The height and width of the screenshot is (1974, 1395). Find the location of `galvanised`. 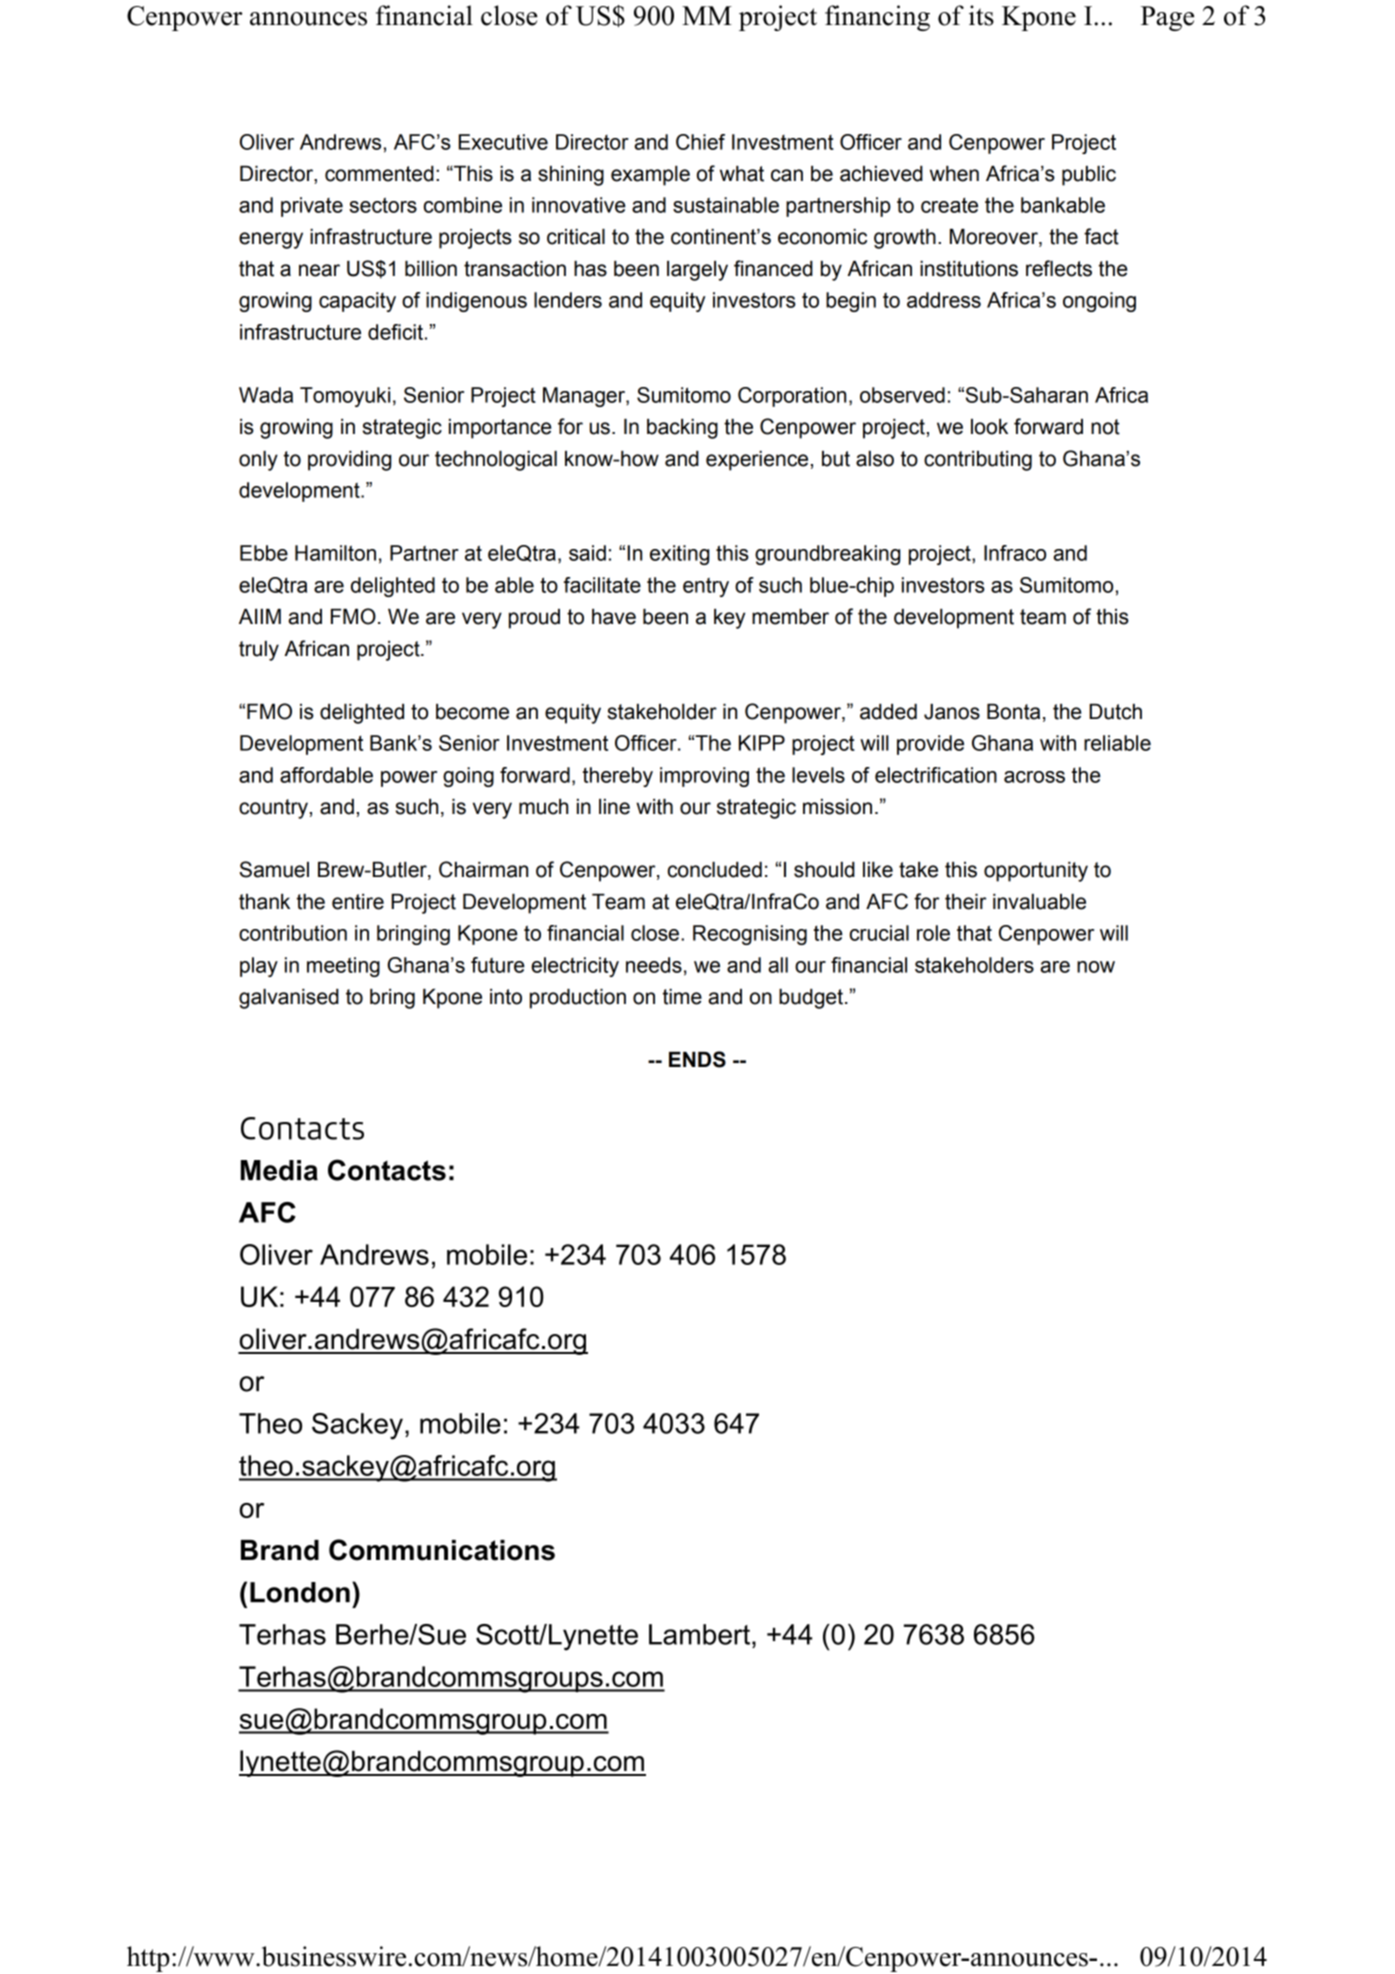

galvanised is located at coordinates (289, 999).
